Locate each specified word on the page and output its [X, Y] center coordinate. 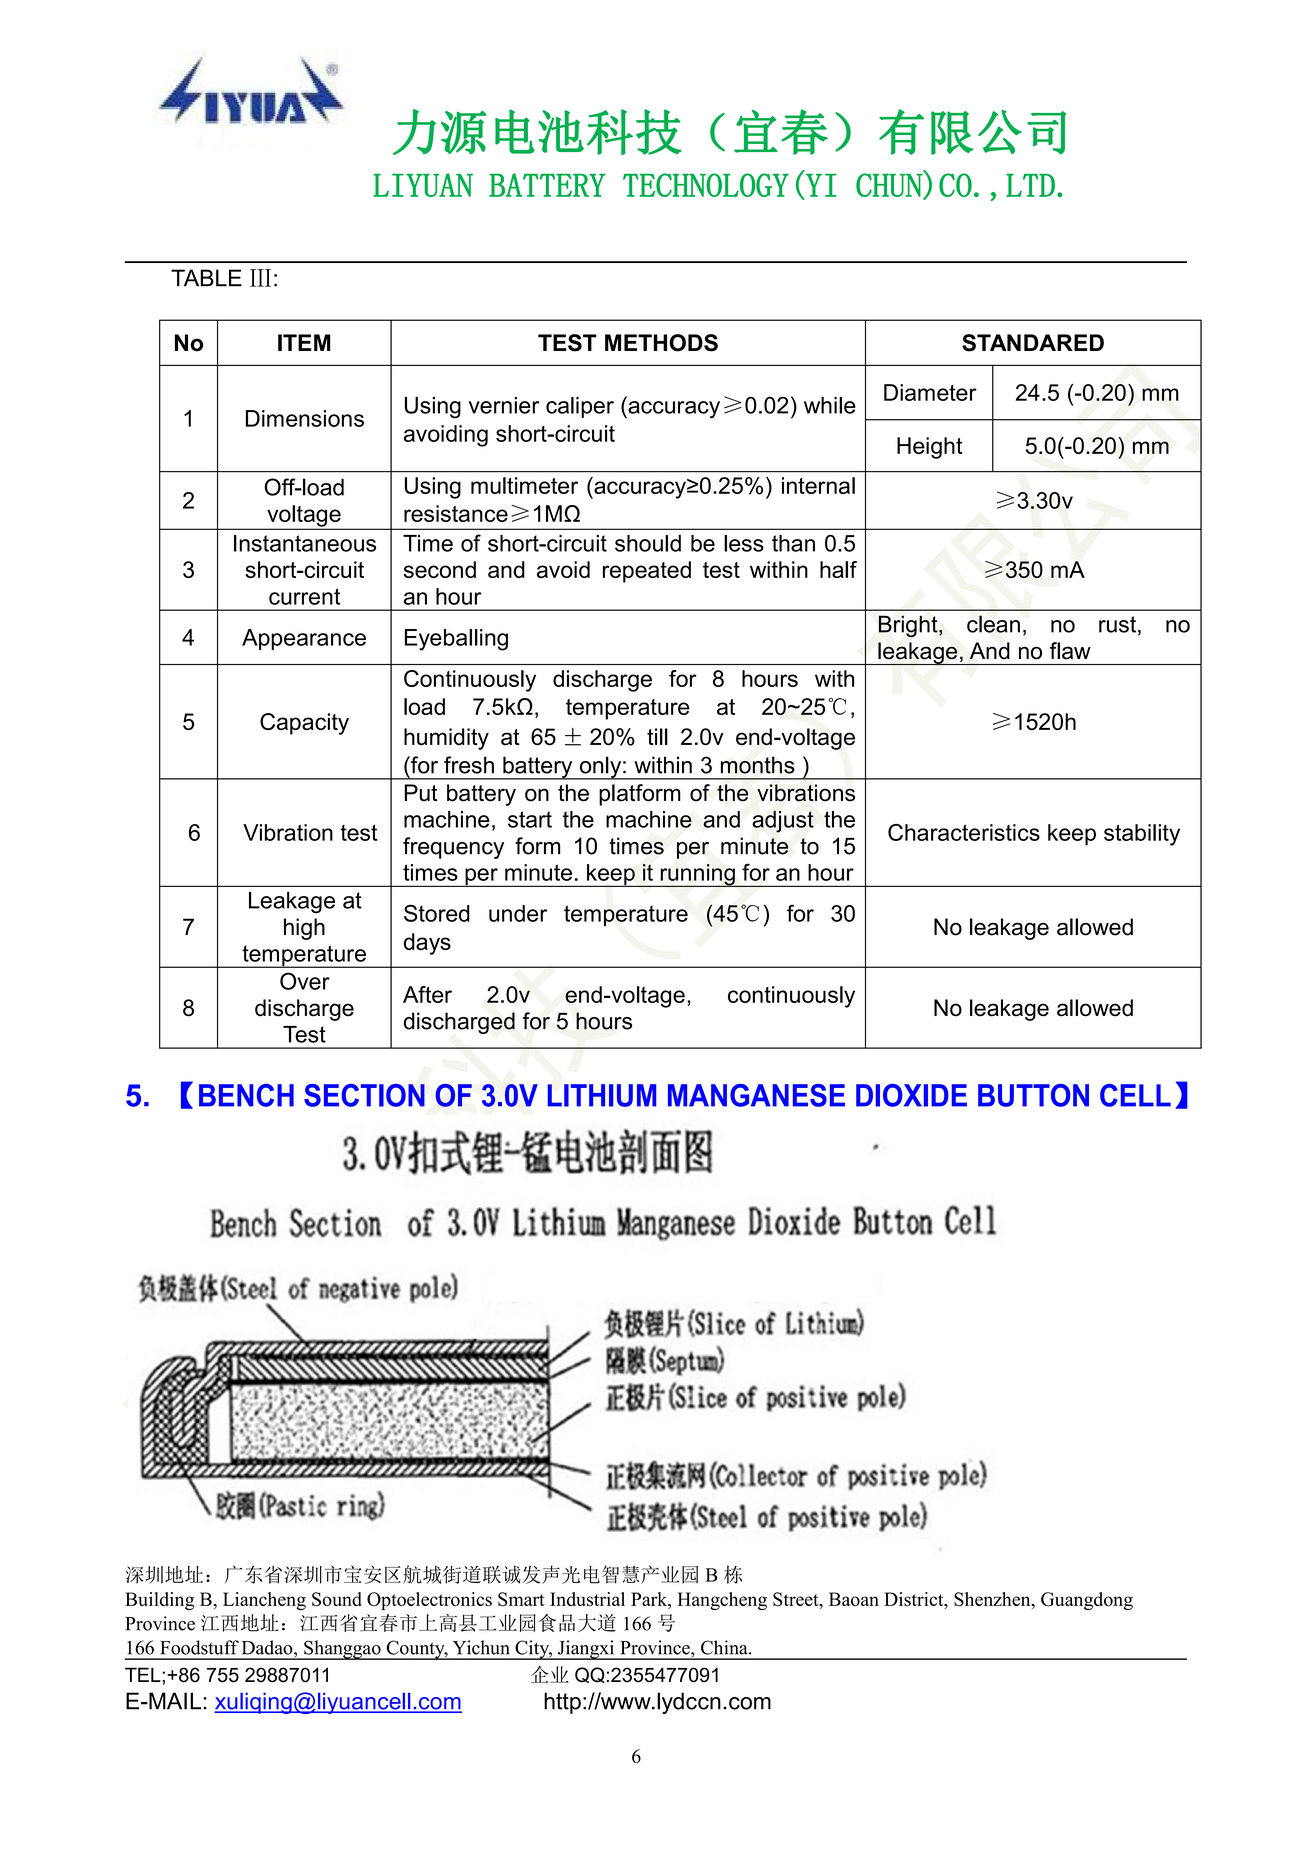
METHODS [661, 343]
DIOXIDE [911, 1095]
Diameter [930, 392]
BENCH [246, 1095]
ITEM [304, 342]
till [657, 736]
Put [421, 793]
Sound [337, 1599]
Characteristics [964, 832]
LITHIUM [601, 1095]
